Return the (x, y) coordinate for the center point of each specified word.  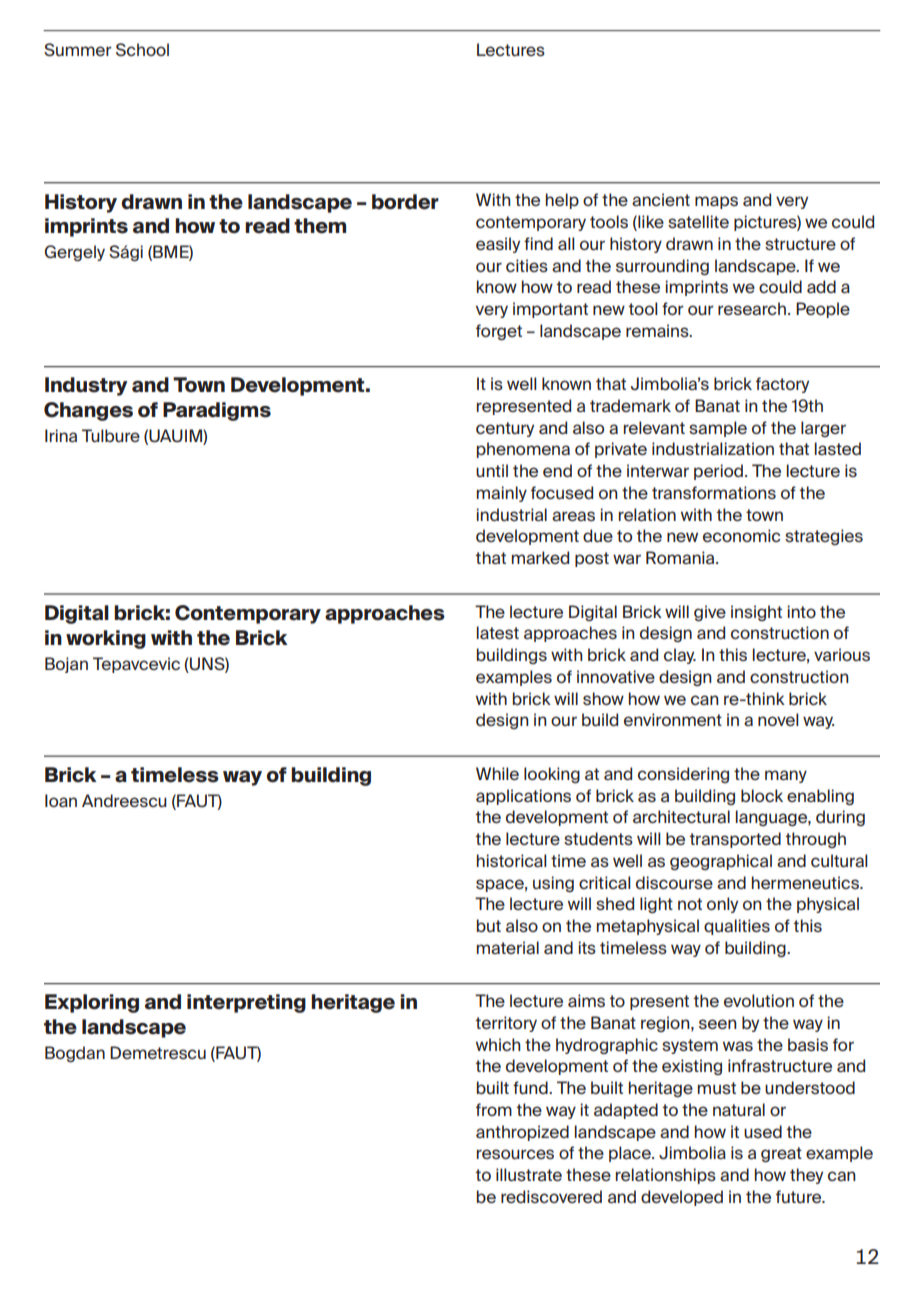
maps (716, 202)
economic (742, 535)
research (752, 308)
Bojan (66, 665)
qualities (737, 927)
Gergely (75, 253)
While (497, 773)
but (489, 925)
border (405, 202)
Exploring (92, 1003)
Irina (61, 435)
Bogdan (75, 1054)
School (142, 49)
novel (778, 719)
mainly (502, 494)
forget (499, 332)
